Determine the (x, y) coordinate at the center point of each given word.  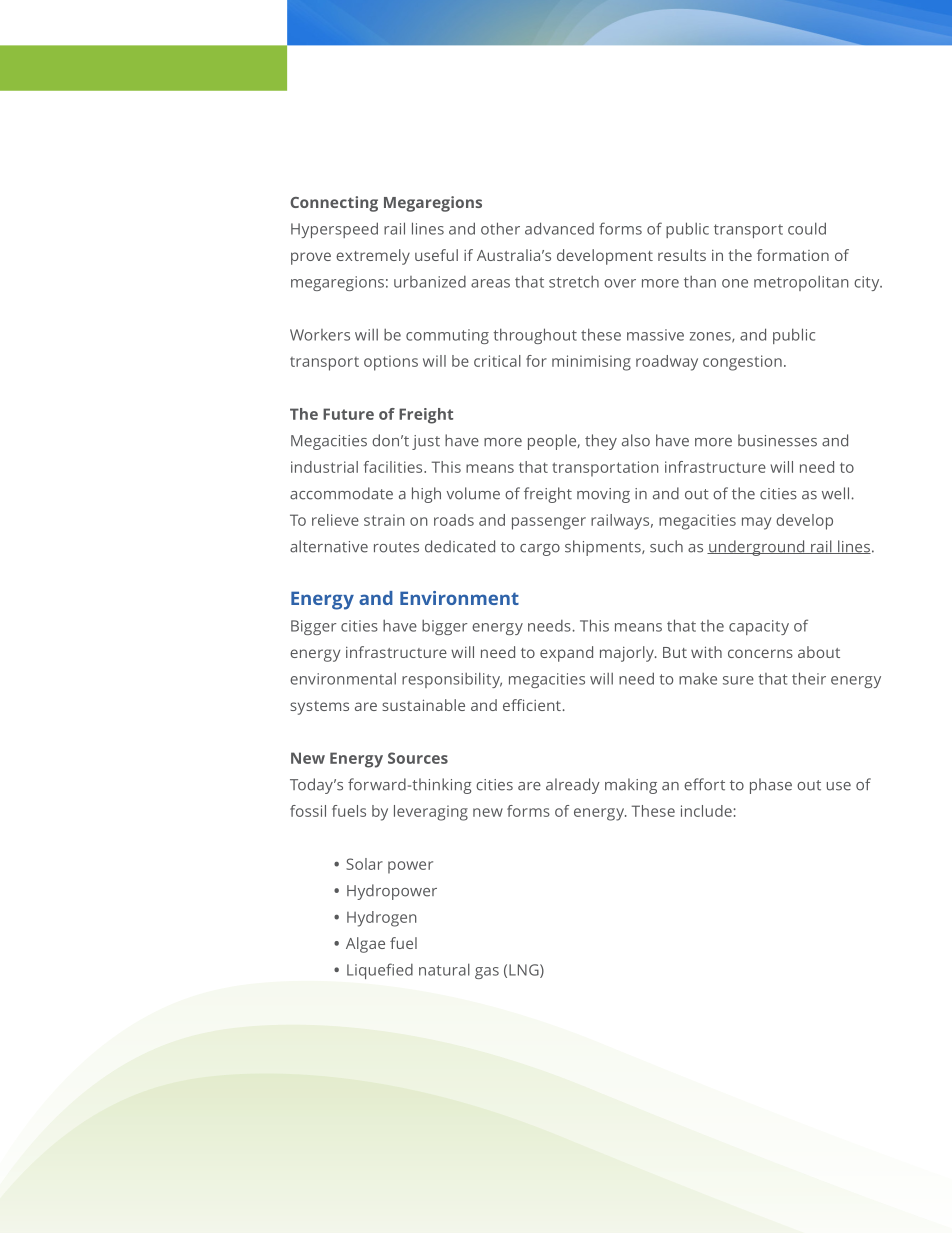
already (573, 786)
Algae (365, 945)
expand (566, 654)
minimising (591, 363)
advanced (559, 228)
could (807, 228)
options (391, 363)
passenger (549, 523)
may (756, 523)
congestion (742, 363)
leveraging (431, 813)
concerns (760, 653)
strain (384, 520)
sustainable (423, 705)
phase (771, 786)
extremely (373, 257)
